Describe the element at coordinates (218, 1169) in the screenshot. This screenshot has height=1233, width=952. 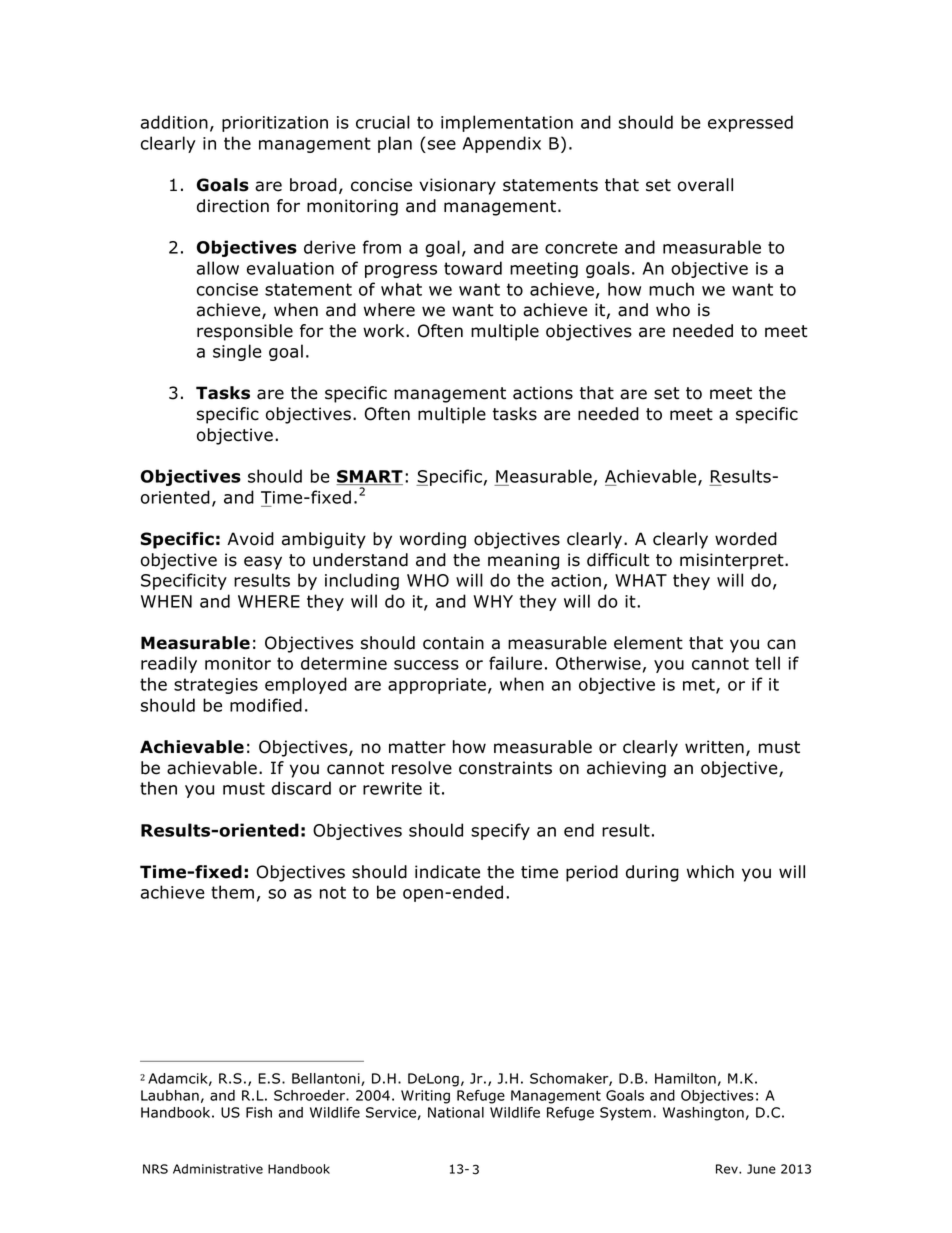
I see `Administrative` at that location.
